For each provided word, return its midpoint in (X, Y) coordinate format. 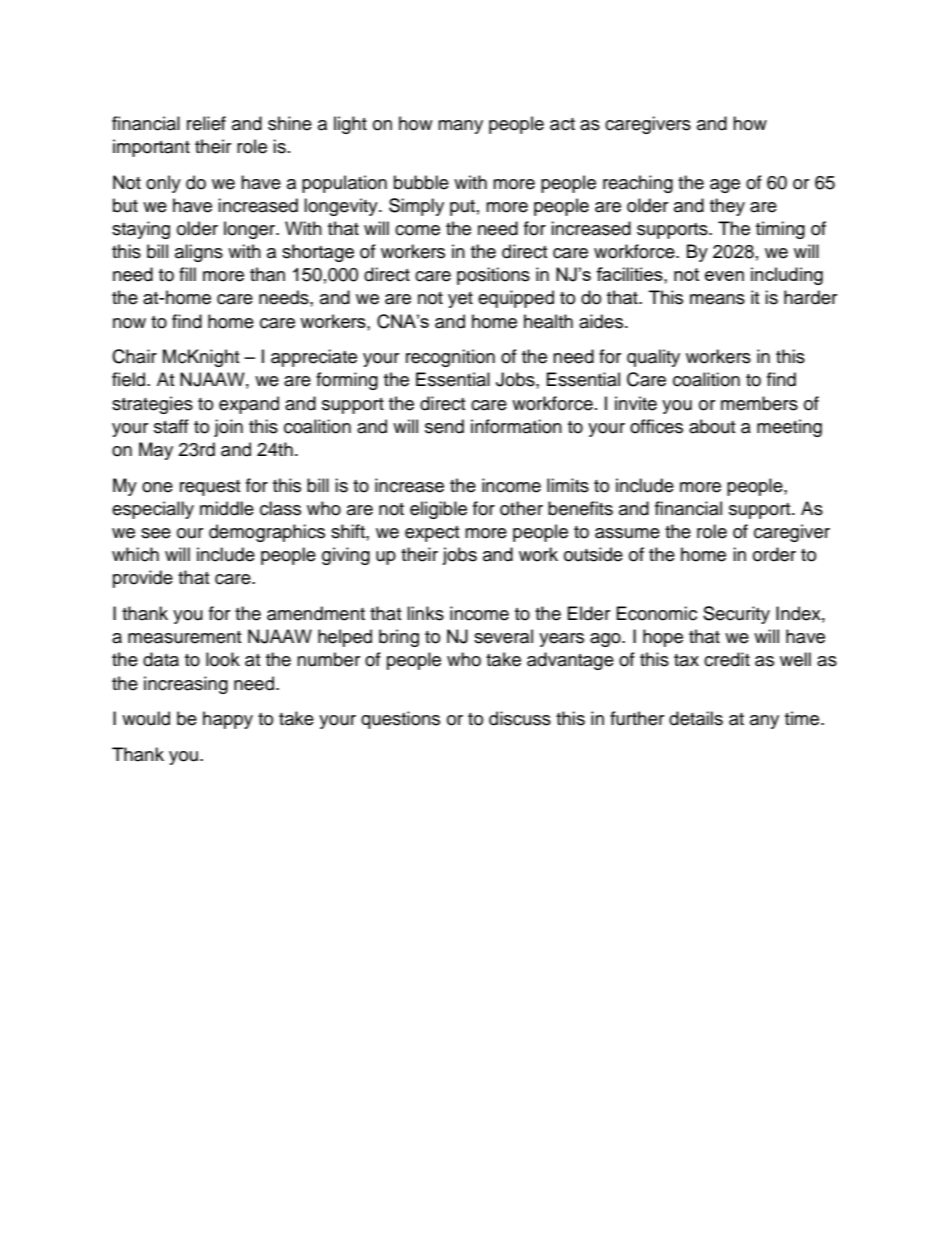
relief (206, 123)
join (228, 428)
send (444, 426)
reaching (638, 184)
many (460, 127)
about (712, 426)
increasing (186, 685)
